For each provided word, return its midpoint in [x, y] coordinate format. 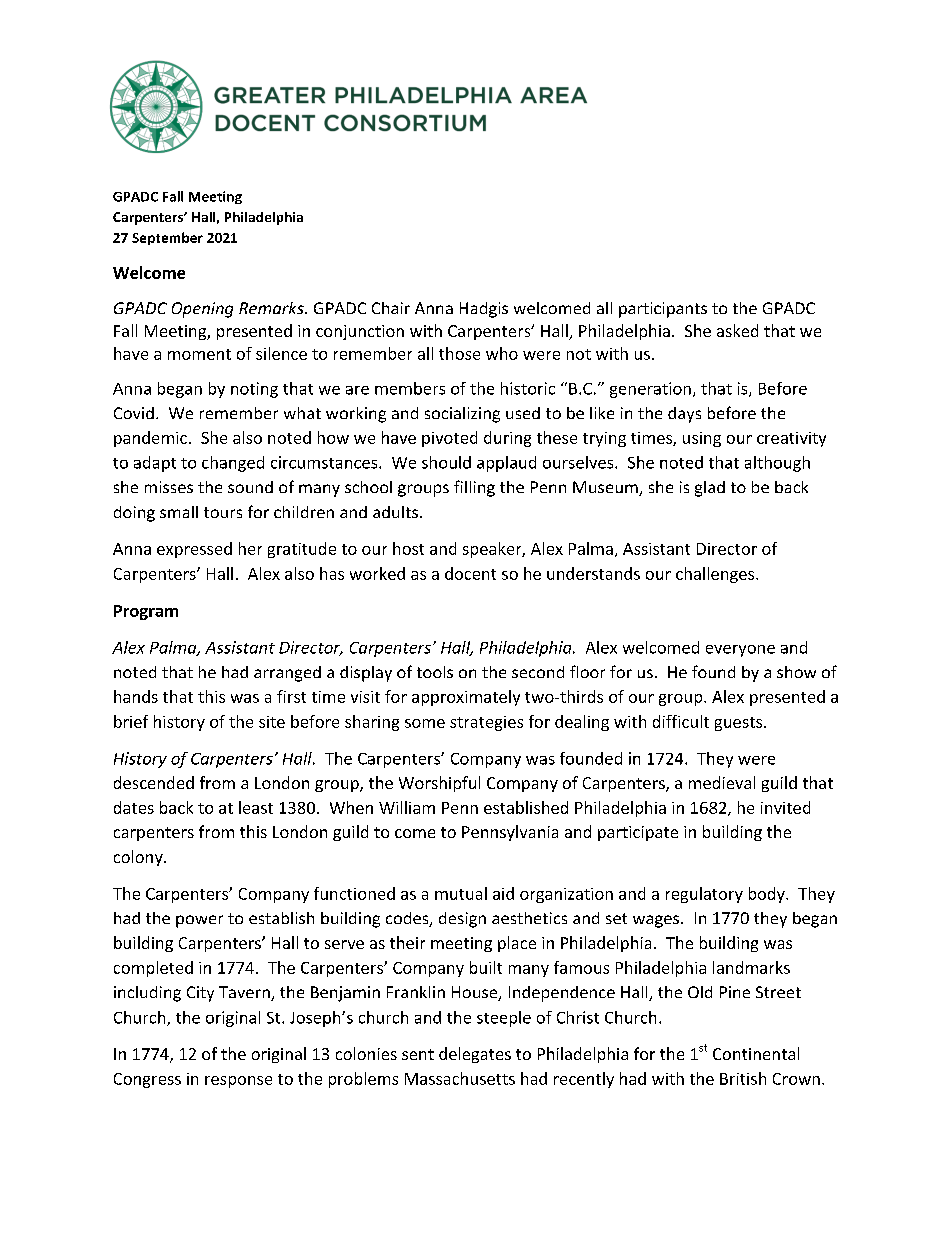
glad [710, 489]
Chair [391, 308]
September [167, 238]
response [238, 1082]
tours [223, 512]
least [256, 807]
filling [474, 488]
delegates [475, 1055]
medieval [722, 782]
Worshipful [439, 784]
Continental [756, 1053]
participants [663, 310]
